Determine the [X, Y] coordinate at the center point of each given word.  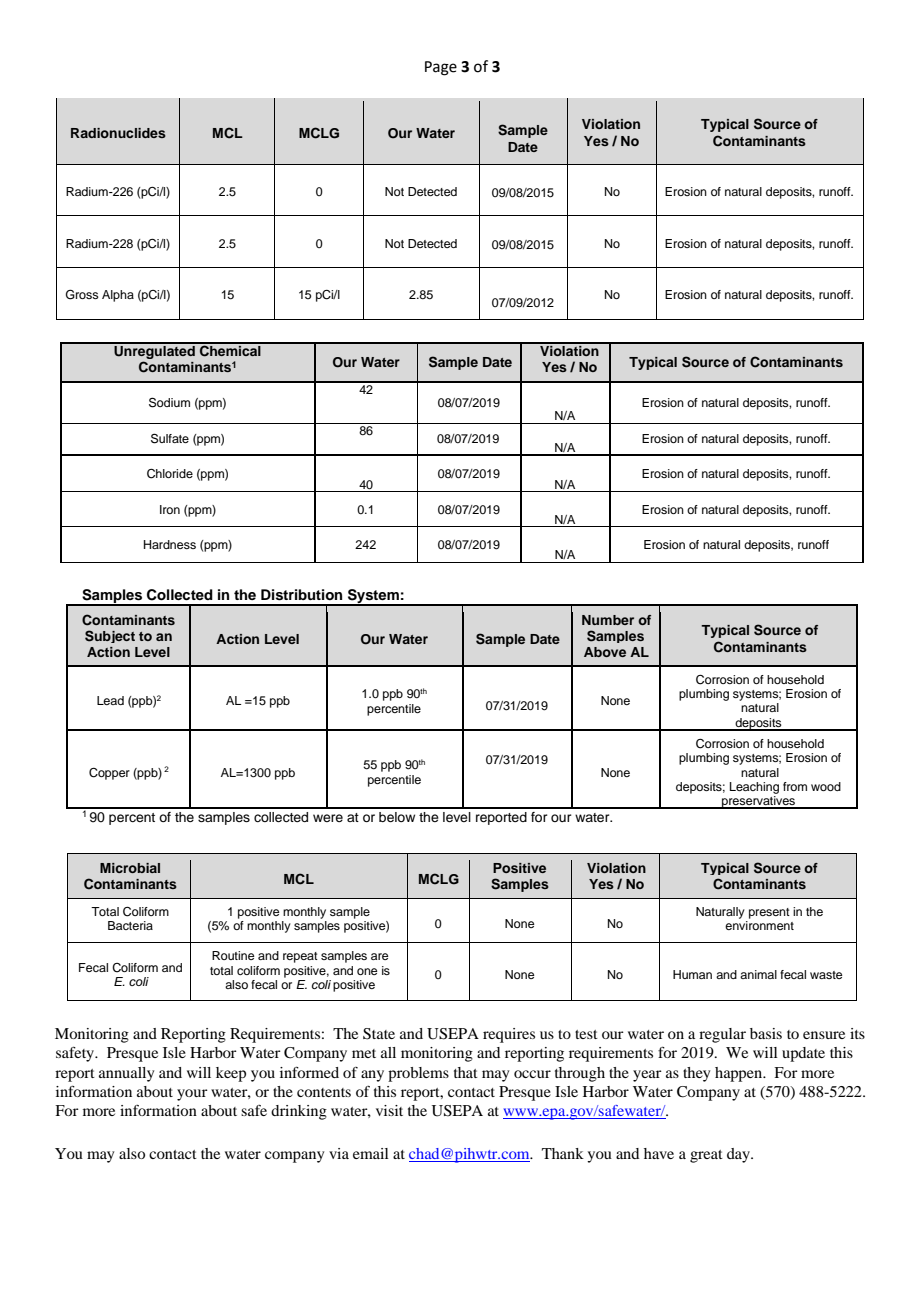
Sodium [169, 402]
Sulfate [170, 438]
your [192, 1095]
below [397, 817]
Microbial [130, 868]
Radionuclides [118, 133]
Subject [110, 636]
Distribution [301, 595]
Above [605, 652]
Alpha [118, 296]
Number [608, 620]
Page [441, 68]
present [769, 913]
